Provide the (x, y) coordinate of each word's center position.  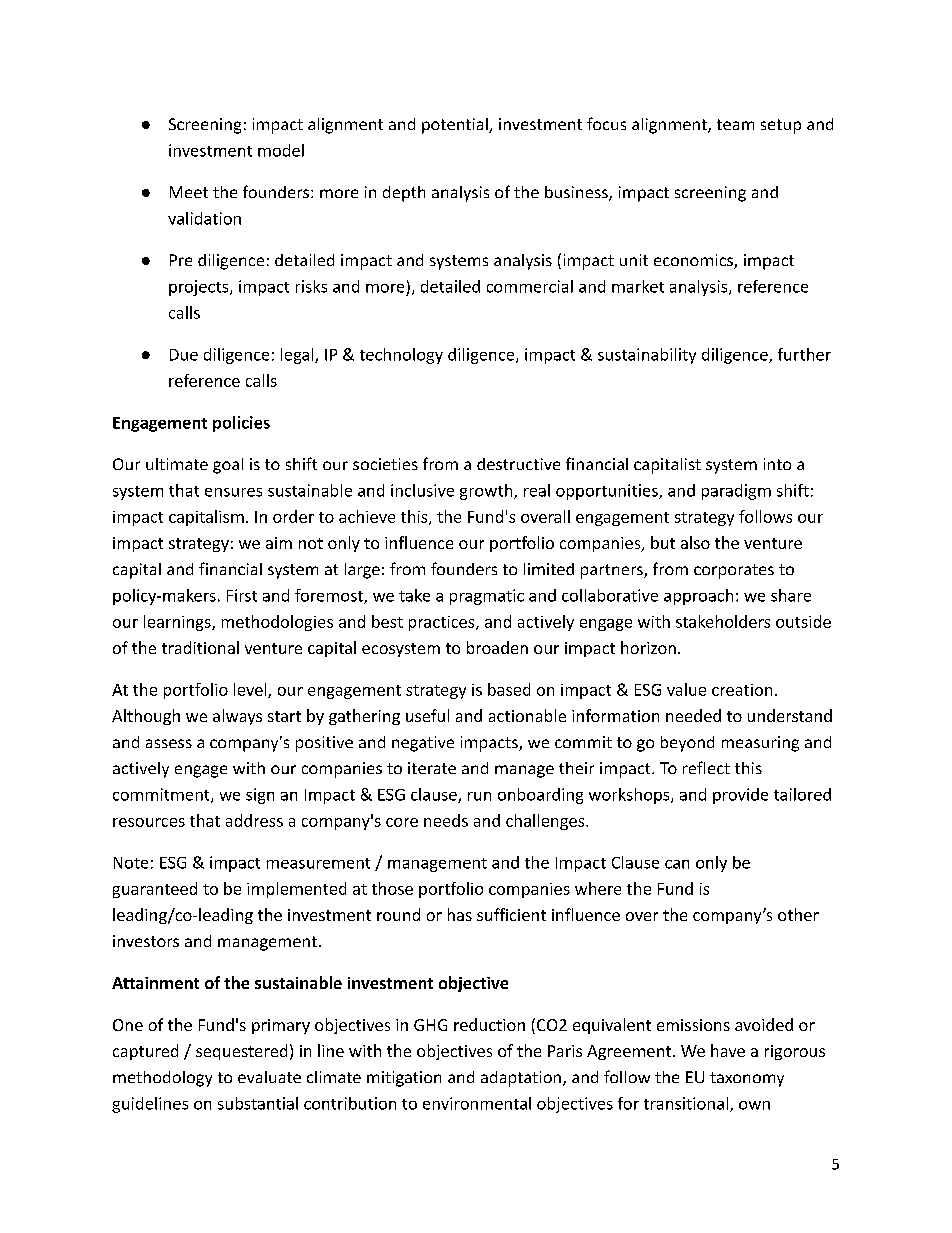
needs (446, 820)
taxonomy (747, 1079)
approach (698, 597)
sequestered (241, 1052)
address (254, 820)
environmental (477, 1103)
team (735, 124)
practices (443, 623)
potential (456, 126)
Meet (189, 192)
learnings (178, 623)
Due (184, 355)
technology (401, 356)
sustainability (647, 356)
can (677, 864)
